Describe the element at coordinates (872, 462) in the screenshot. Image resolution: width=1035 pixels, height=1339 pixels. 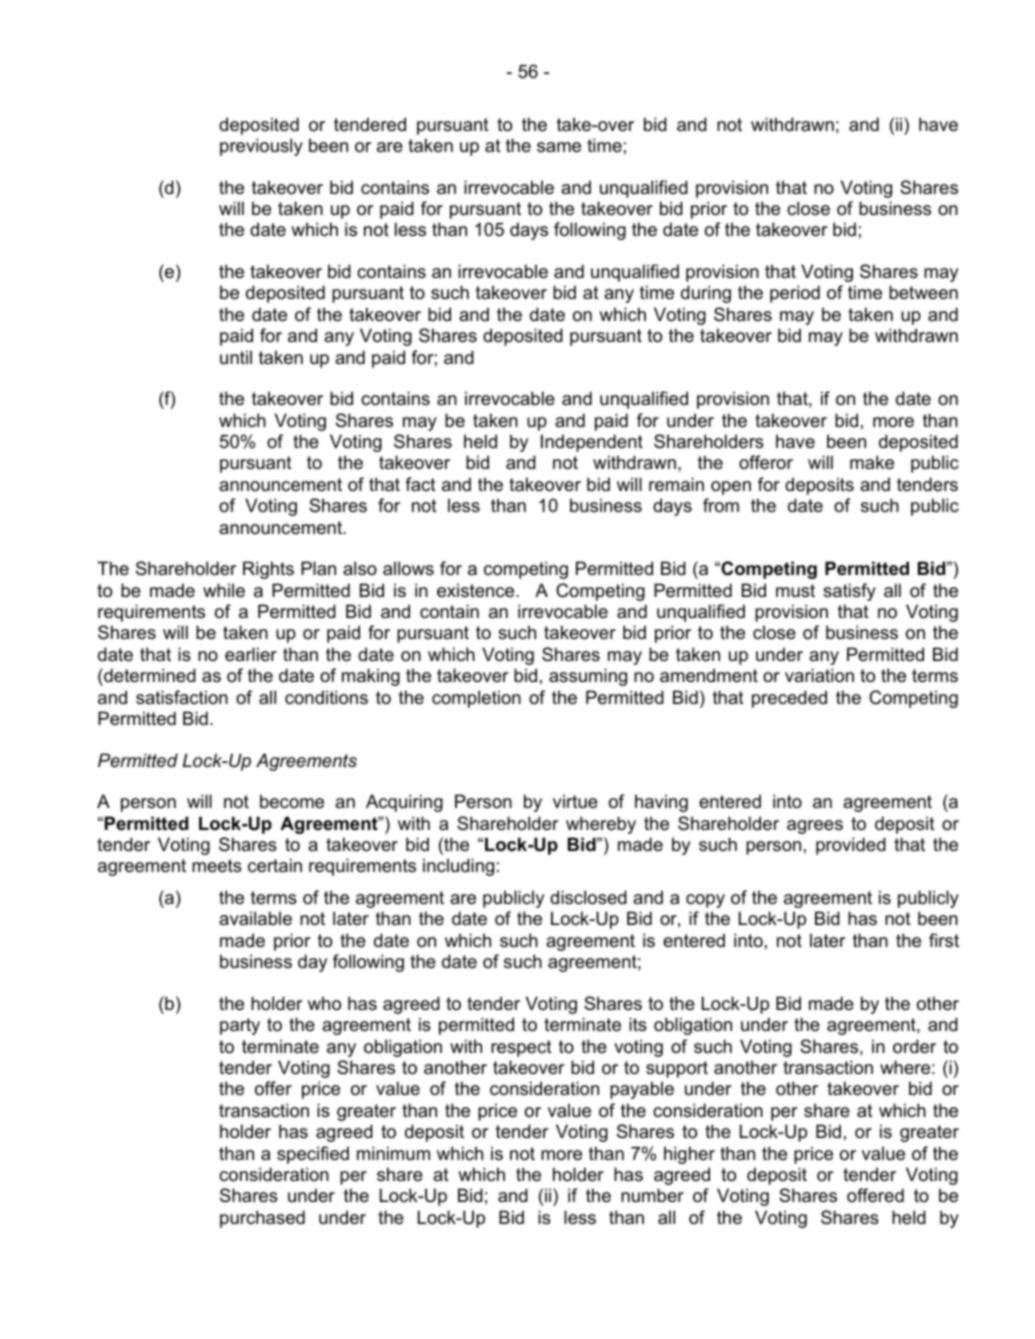
I see `make` at that location.
